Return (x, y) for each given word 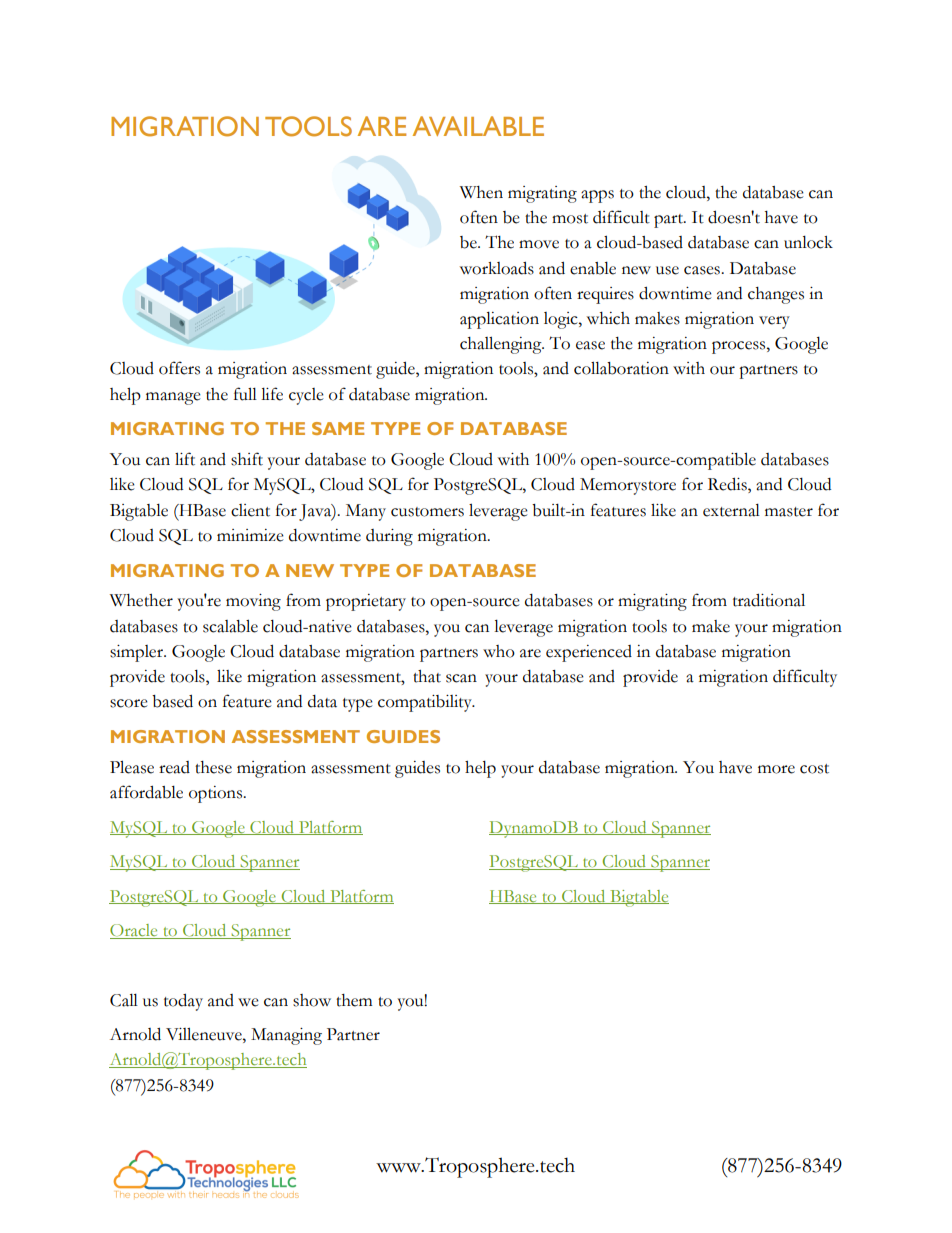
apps (597, 196)
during (389, 537)
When (481, 192)
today (183, 1002)
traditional (769, 600)
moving (253, 602)
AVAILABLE (478, 126)
